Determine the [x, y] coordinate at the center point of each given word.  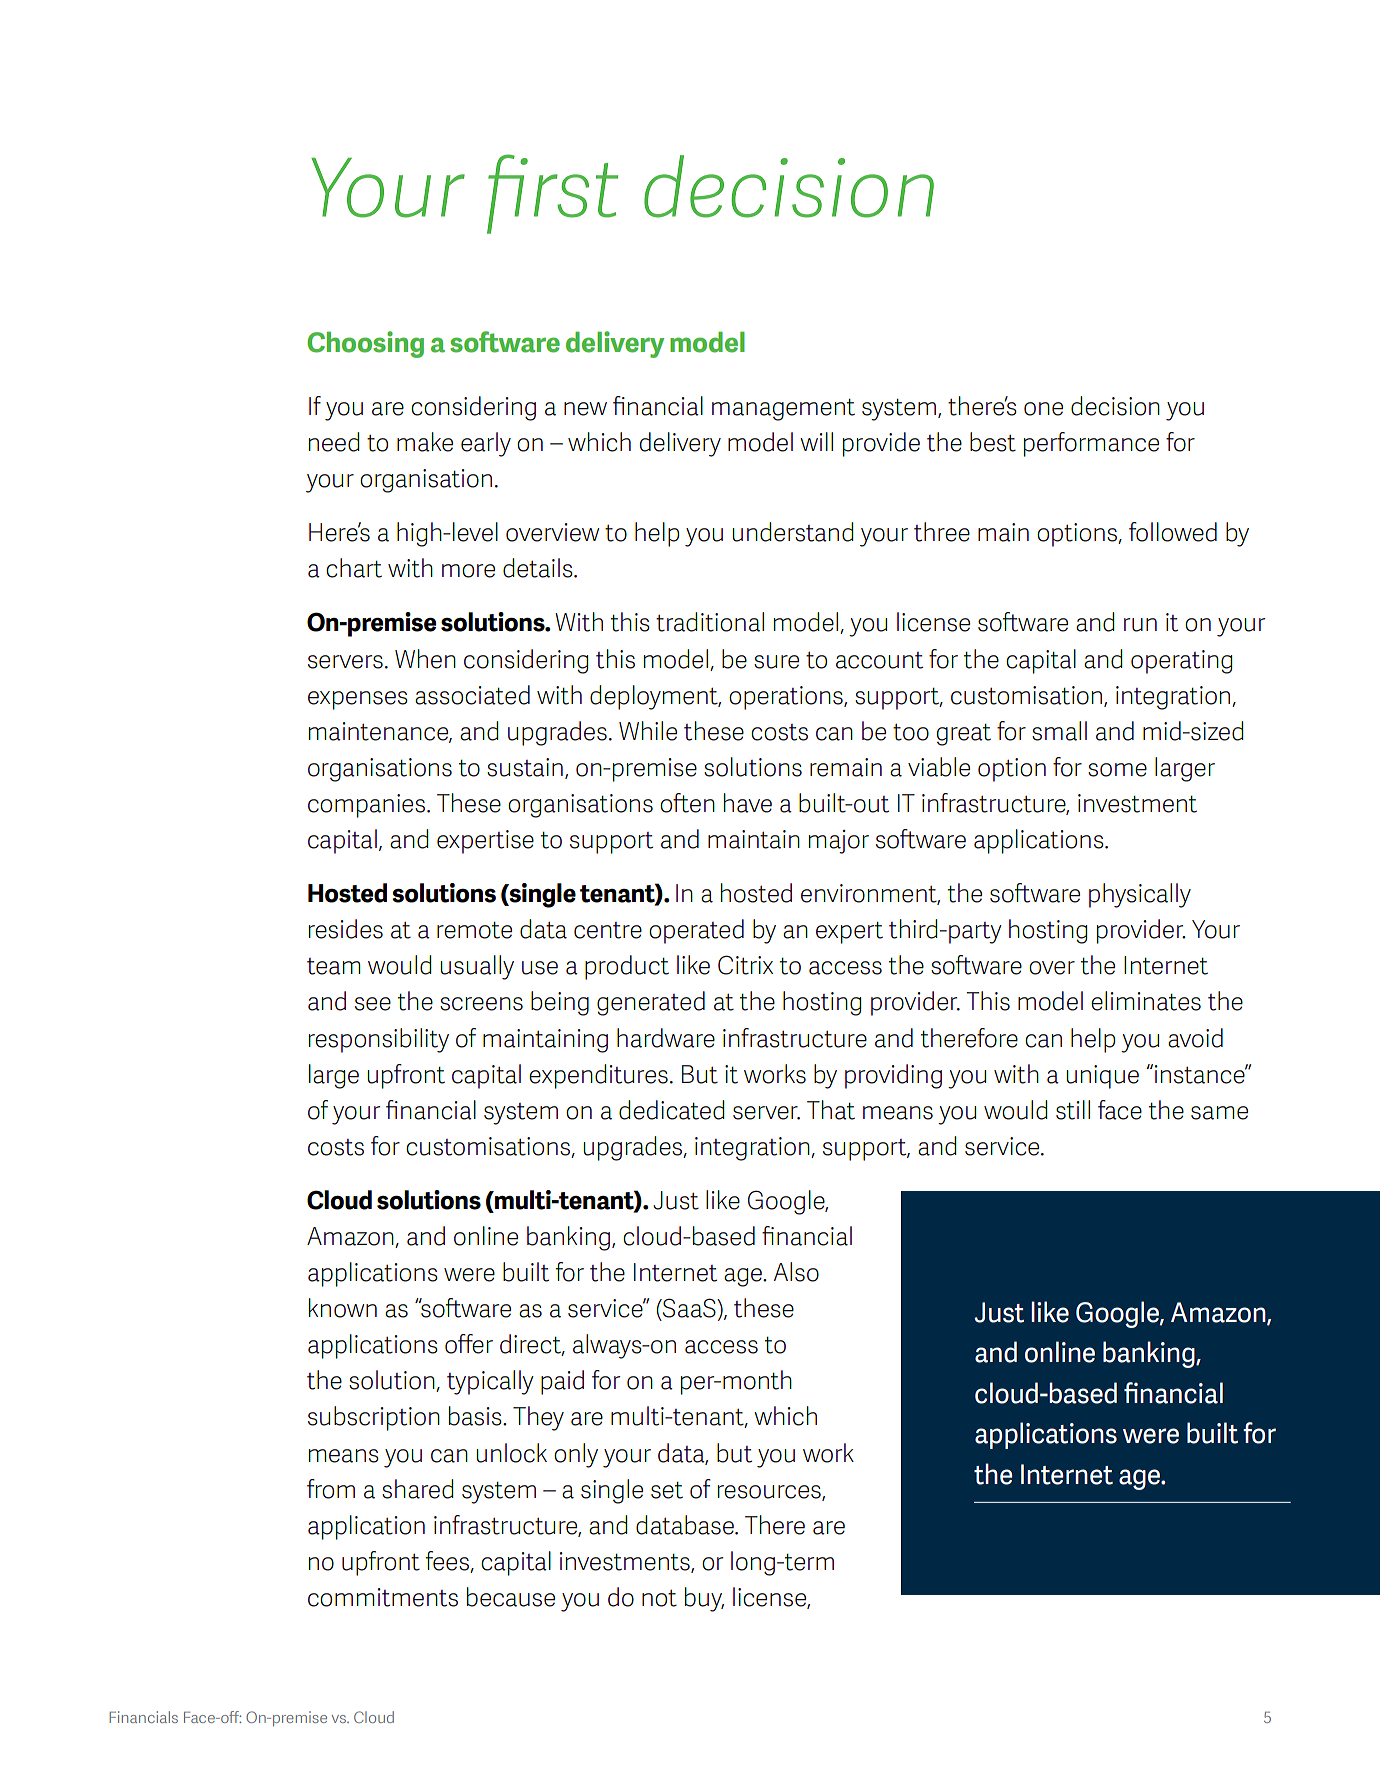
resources [770, 1492]
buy [704, 1599]
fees [448, 1562]
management [783, 410]
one [1043, 409]
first [552, 194]
